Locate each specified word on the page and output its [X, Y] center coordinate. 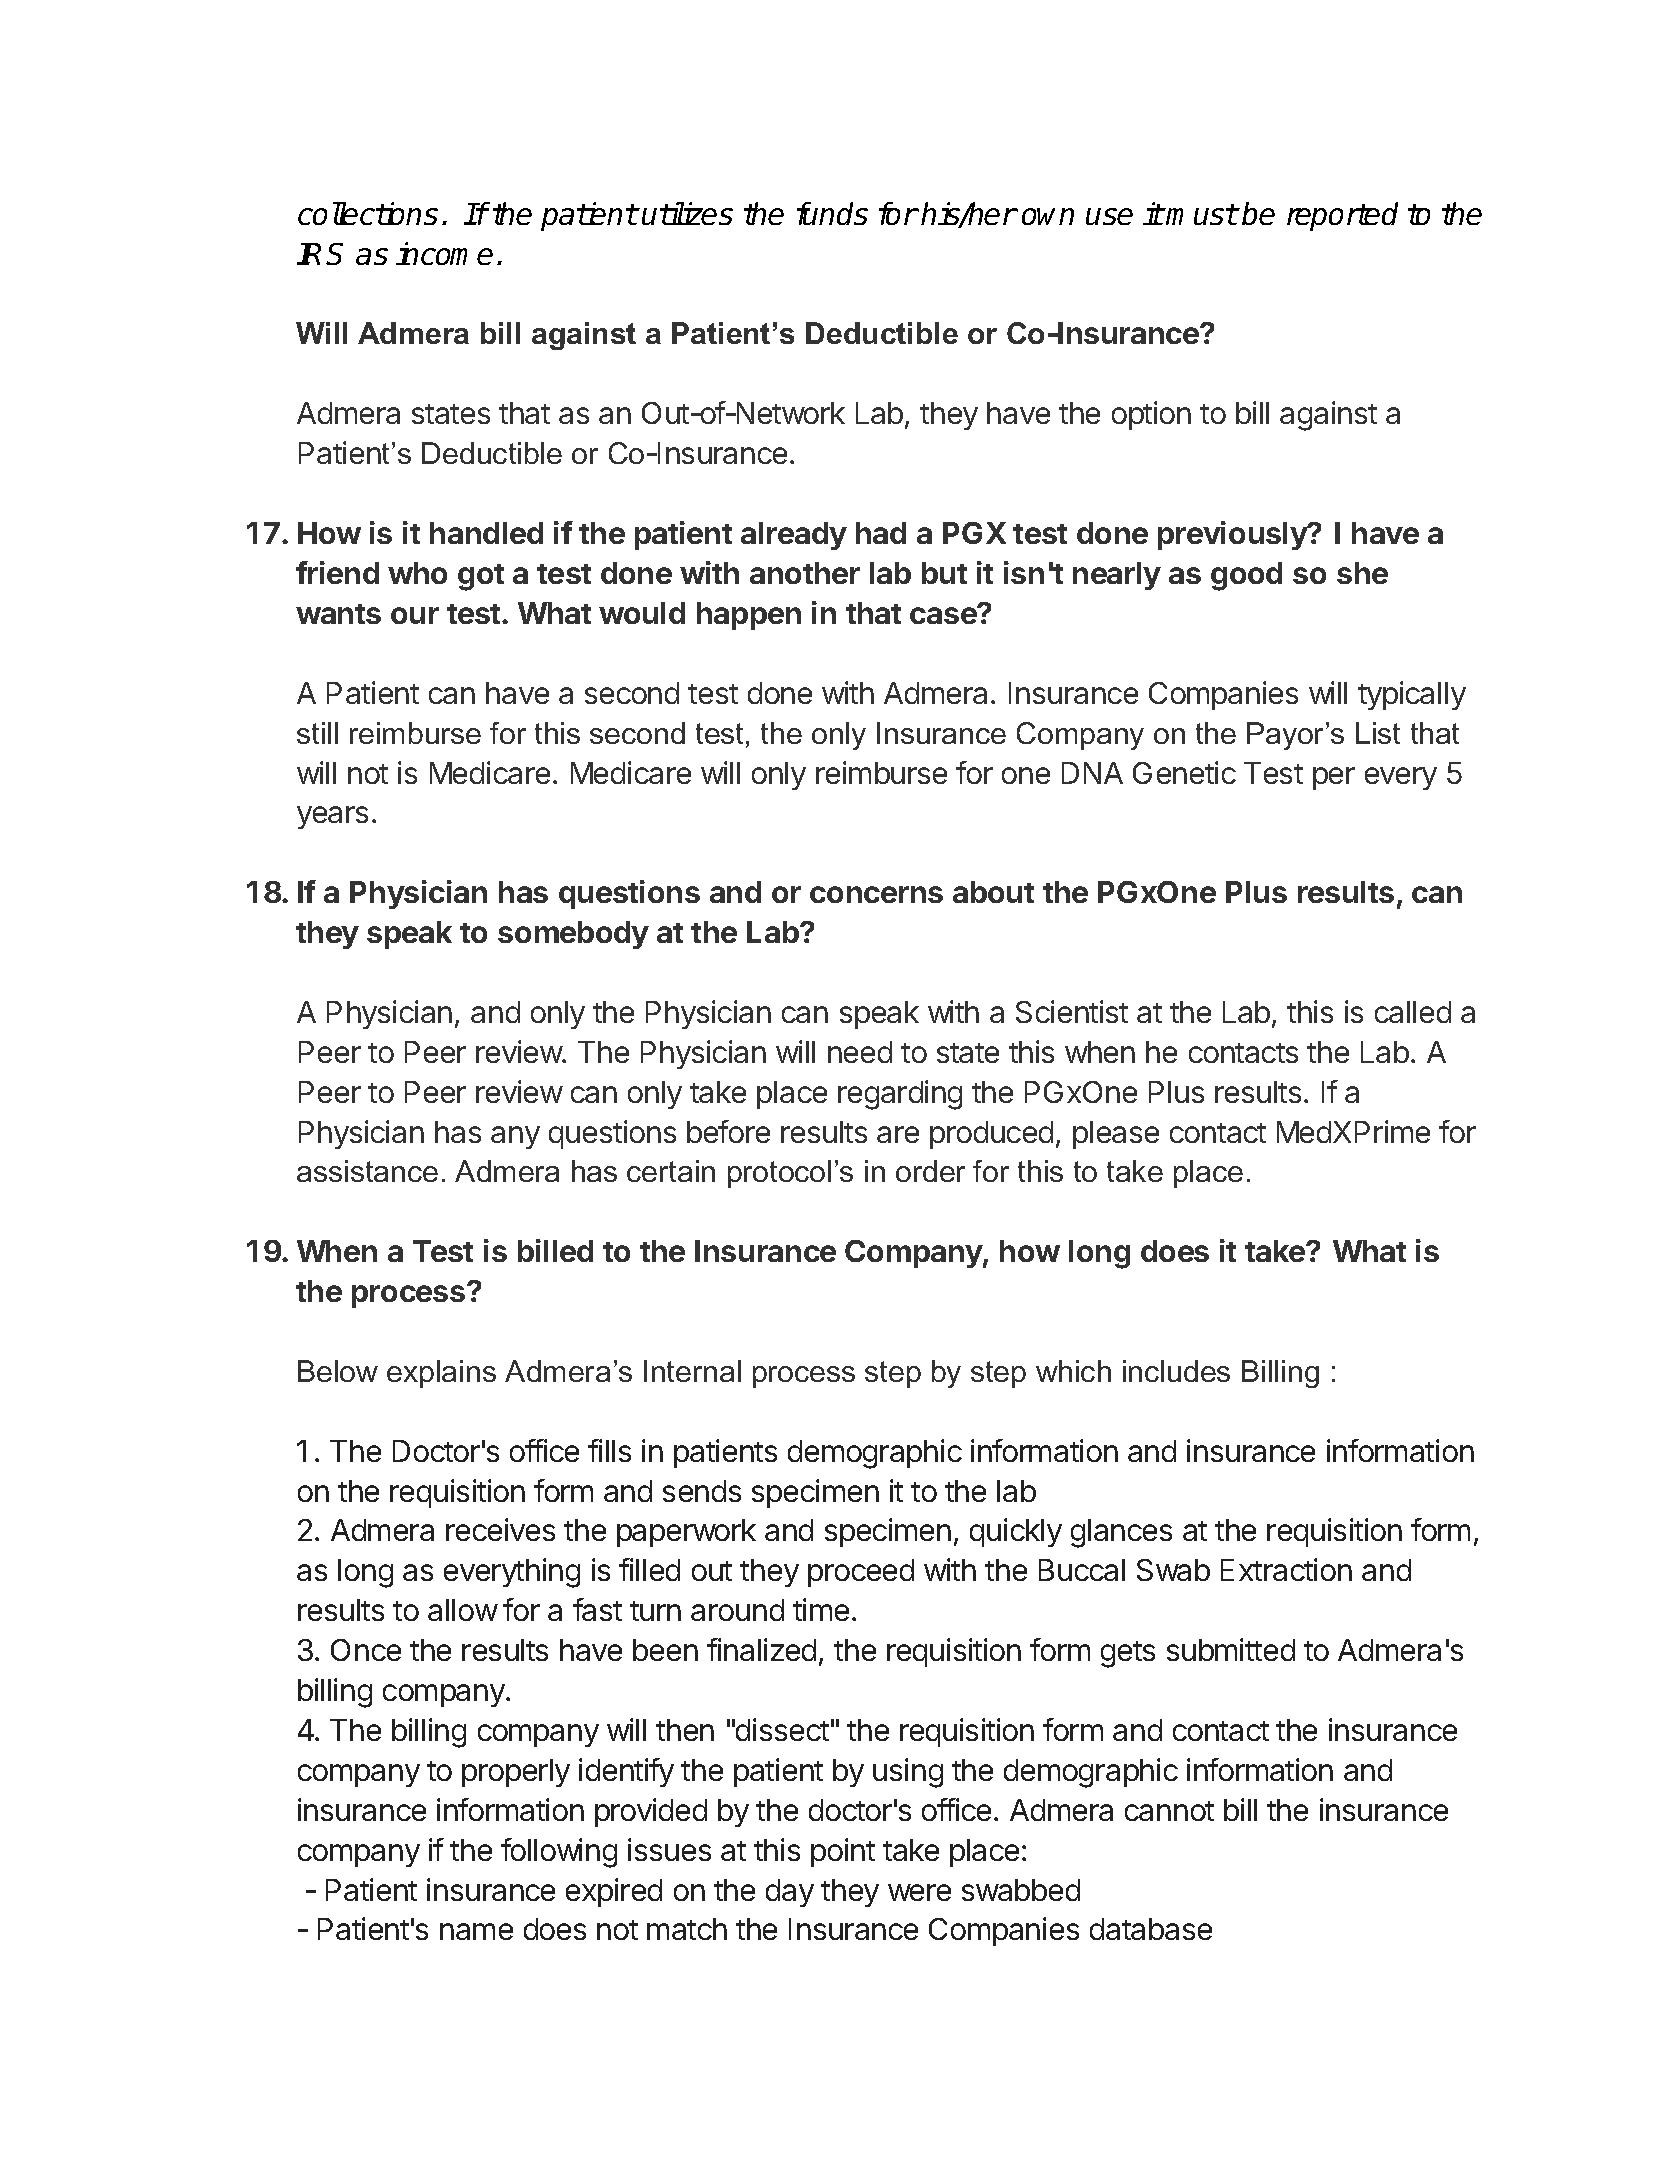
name [476, 1931]
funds [832, 213]
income [444, 253]
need [860, 1052]
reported [1342, 216]
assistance [367, 1171]
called [1413, 1012]
